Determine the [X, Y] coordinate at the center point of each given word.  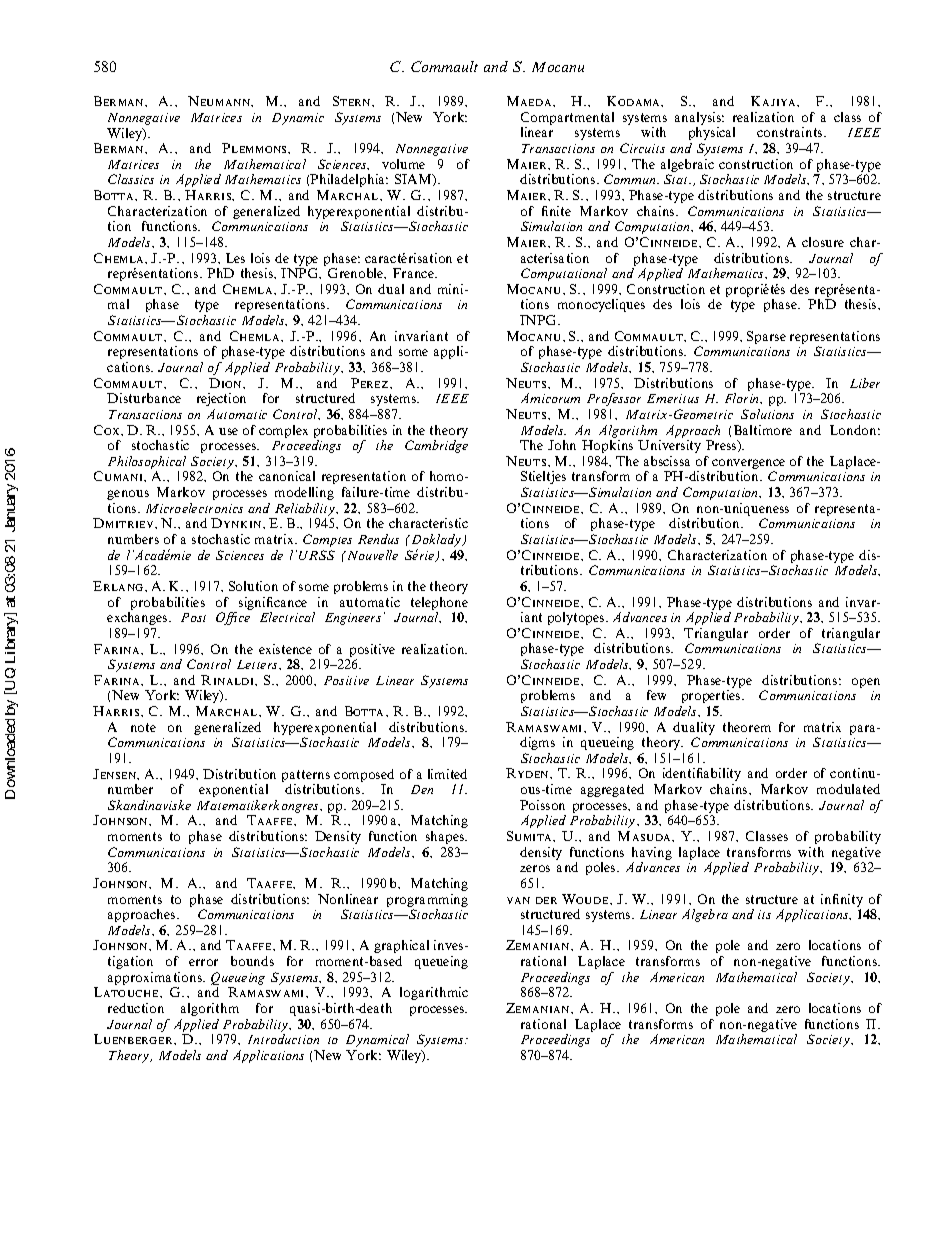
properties [712, 696]
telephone [439, 603]
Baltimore [763, 430]
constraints [791, 132]
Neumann [220, 101]
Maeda [530, 101]
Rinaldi [229, 680]
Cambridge [436, 446]
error [203, 962]
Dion [227, 383]
